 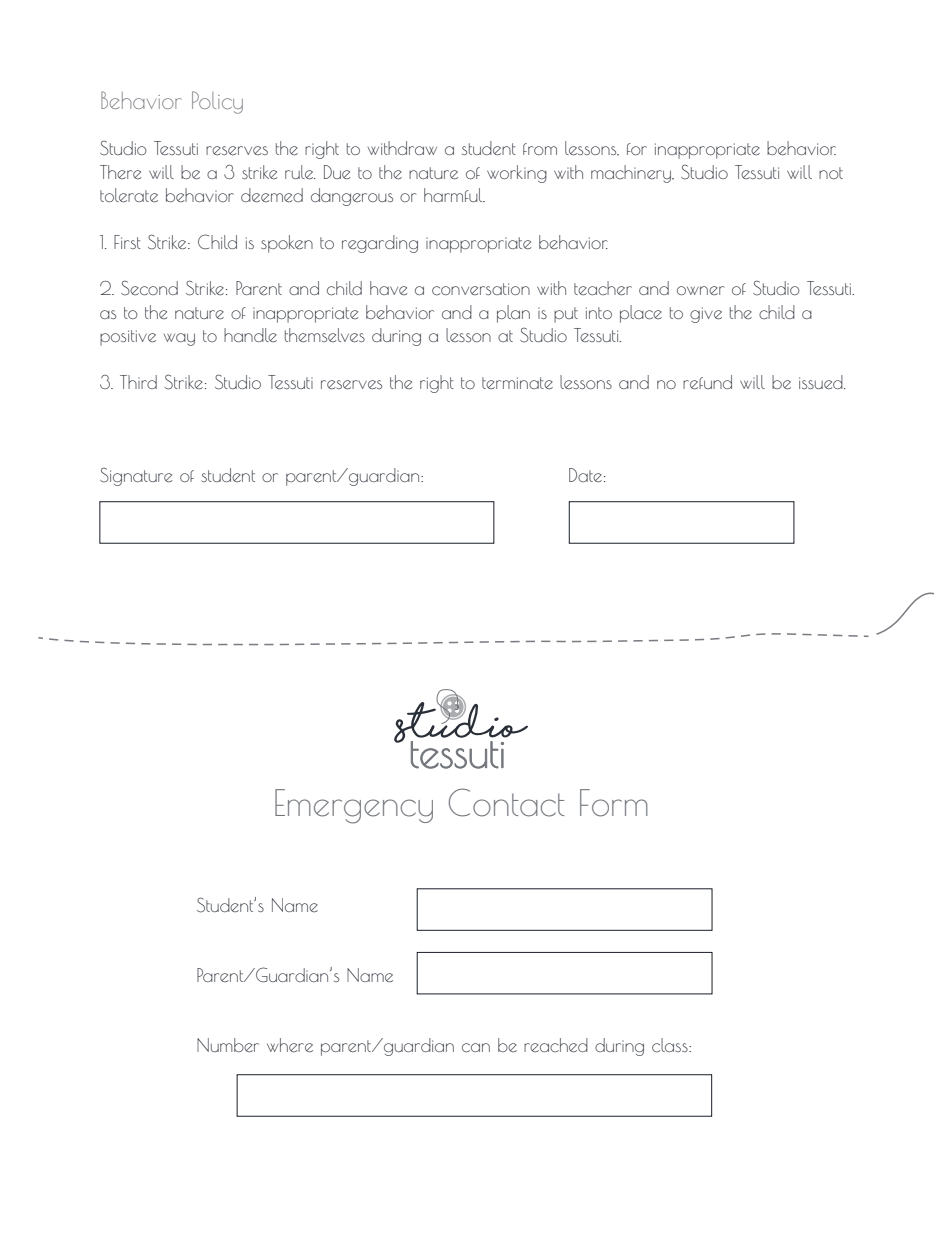 I want to click on refund, so click(x=707, y=382).
